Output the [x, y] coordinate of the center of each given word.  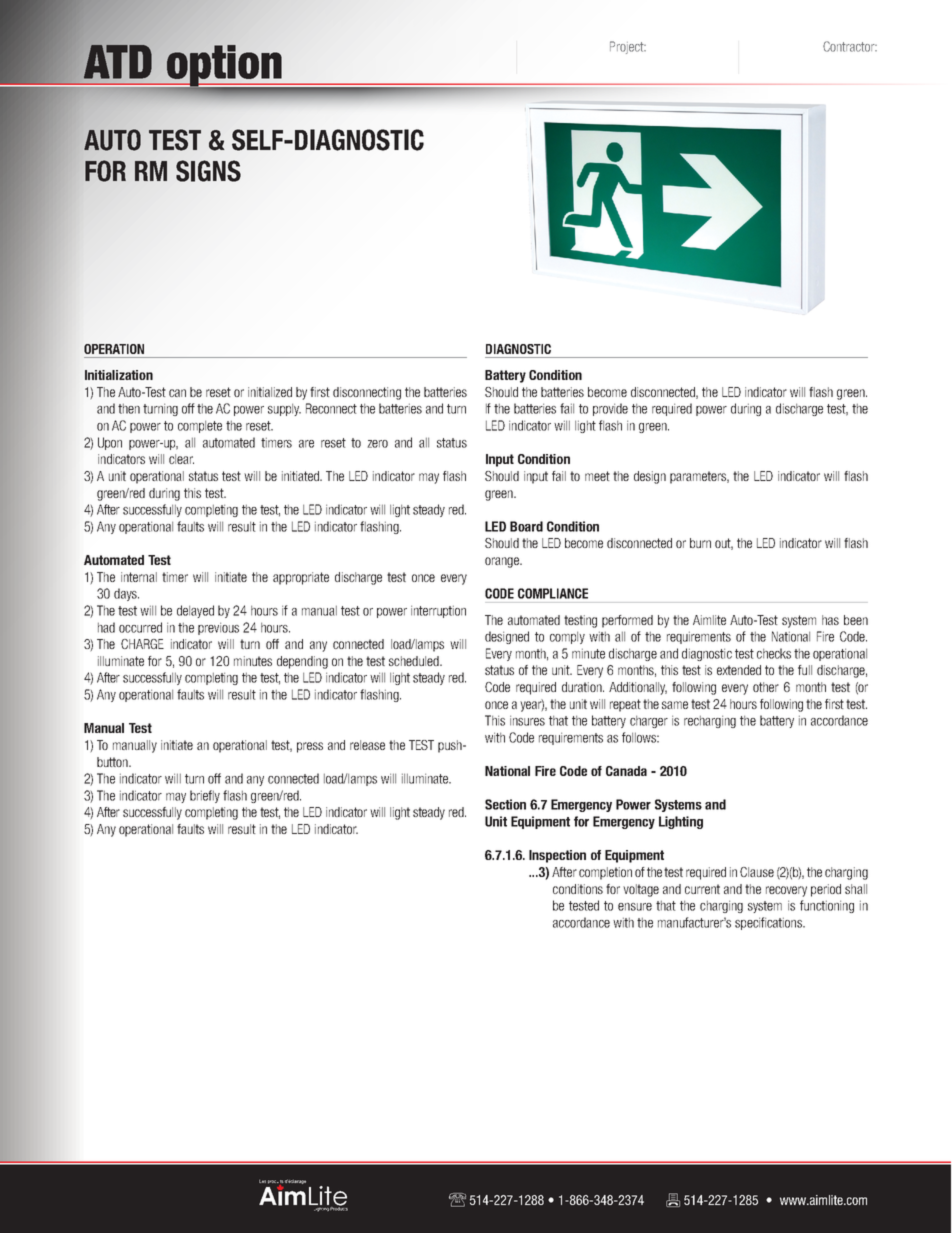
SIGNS [208, 171]
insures [527, 720]
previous [218, 628]
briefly [205, 796]
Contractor [850, 46]
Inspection [557, 856]
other [766, 687]
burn [700, 543]
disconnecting [367, 393]
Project [628, 47]
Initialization [119, 375]
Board [526, 526]
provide [610, 409]
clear [181, 459]
